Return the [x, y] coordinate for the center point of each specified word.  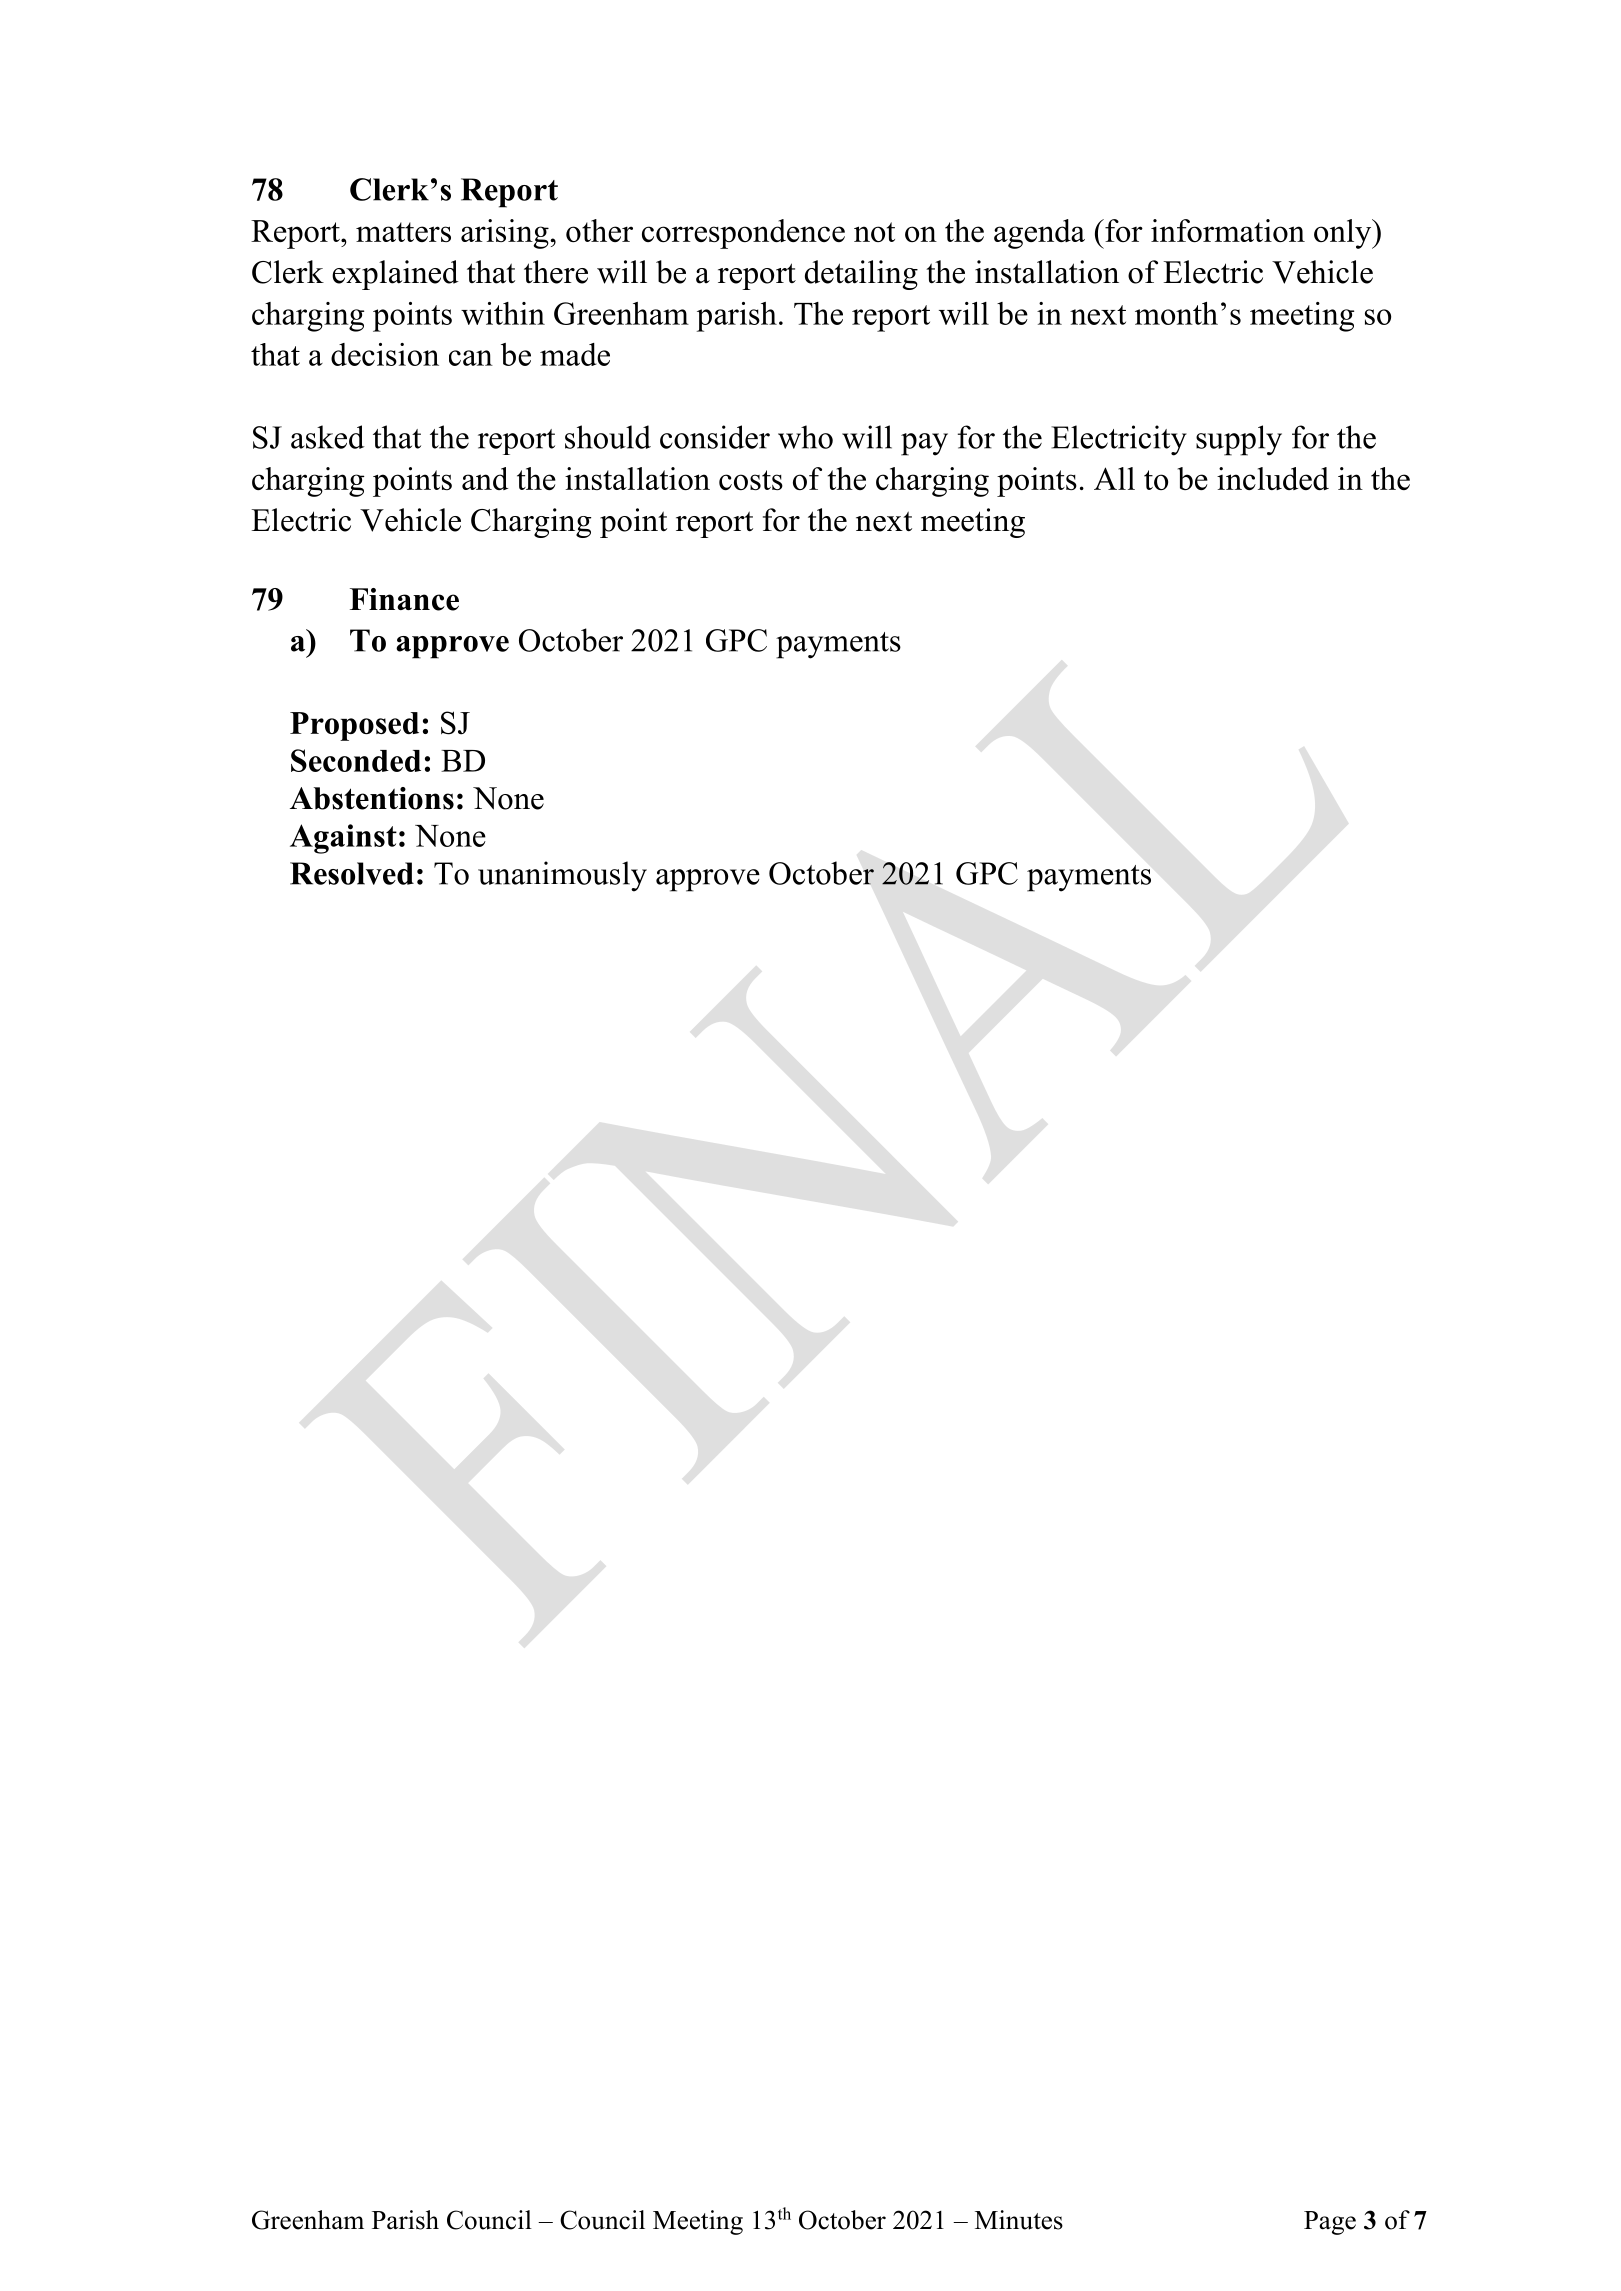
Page [1330, 2223]
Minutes [1019, 2220]
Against [343, 839]
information [1228, 230]
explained [395, 275]
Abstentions [372, 798]
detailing [861, 275]
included [1273, 478]
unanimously [562, 876]
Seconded [356, 760]
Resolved [352, 873]
